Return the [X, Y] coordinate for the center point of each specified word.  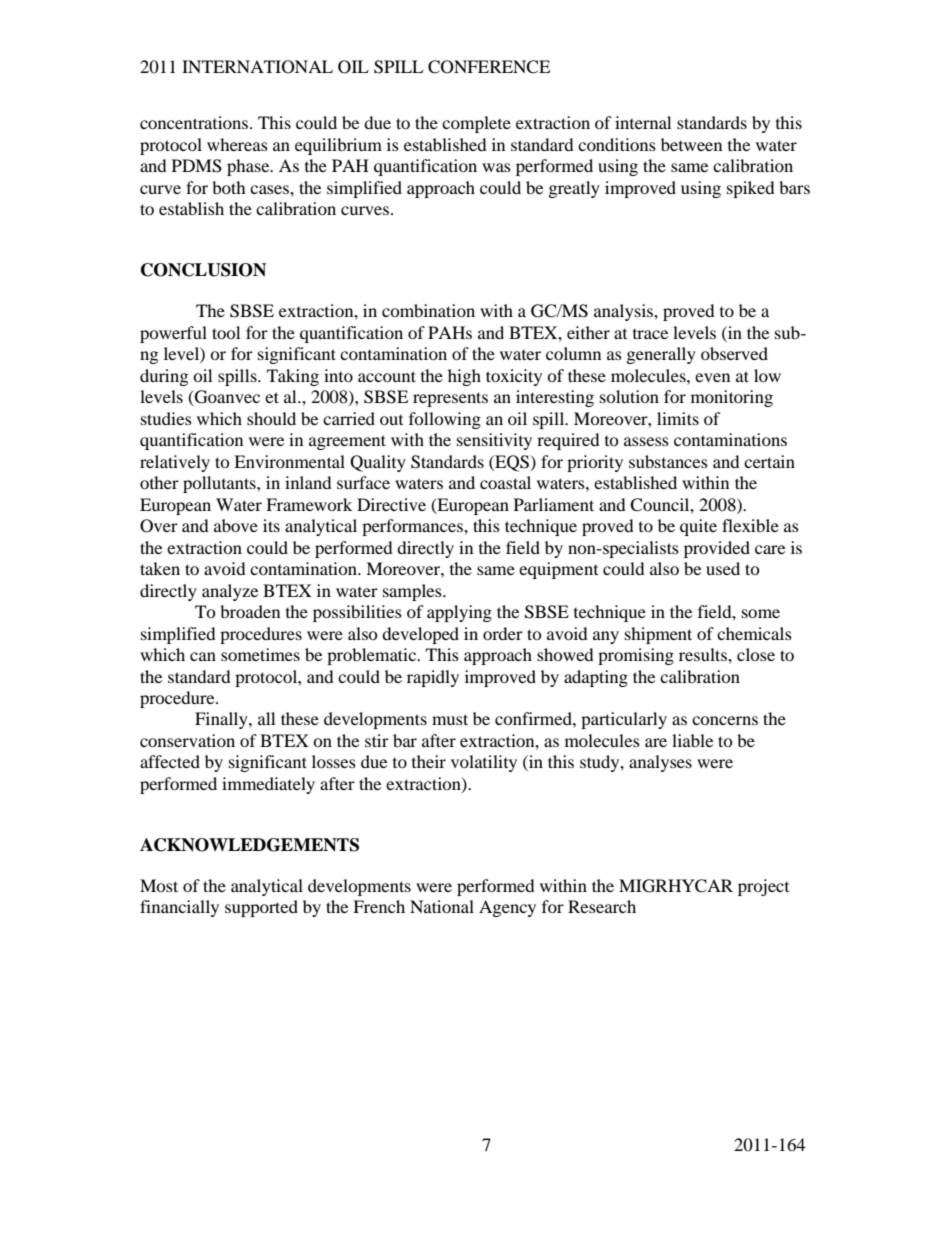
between [691, 144]
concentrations [194, 122]
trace [650, 334]
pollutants [220, 484]
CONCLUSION [203, 270]
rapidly [433, 678]
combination [428, 310]
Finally [222, 720]
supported [261, 908]
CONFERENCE [489, 67]
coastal [505, 482]
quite [698, 527]
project [763, 887]
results [704, 654]
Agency [507, 908]
